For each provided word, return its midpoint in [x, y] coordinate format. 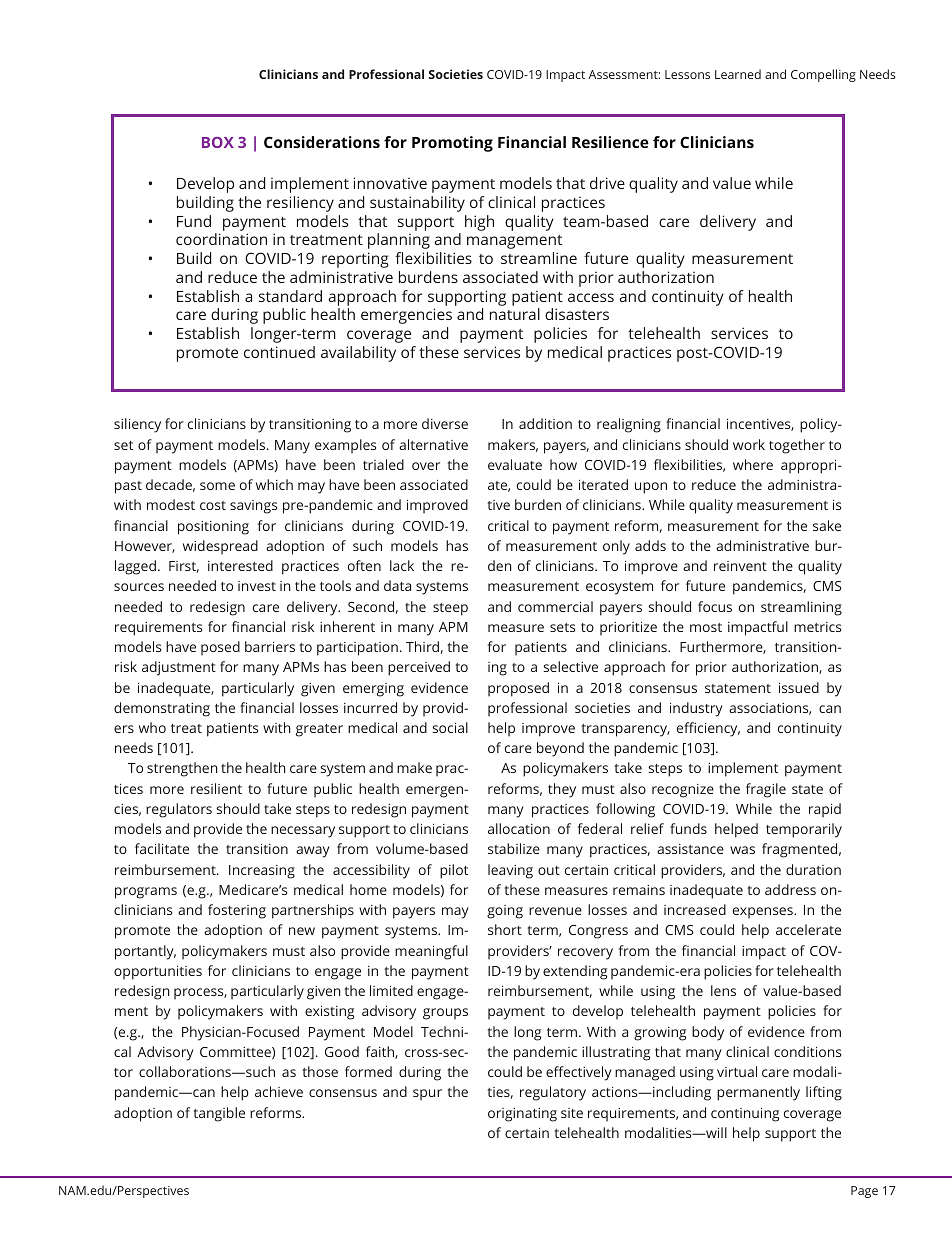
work [749, 444]
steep [450, 609]
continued [279, 352]
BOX [218, 142]
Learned [738, 74]
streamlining [801, 608]
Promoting [452, 144]
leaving [510, 871]
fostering [237, 911]
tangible [219, 1114]
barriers [270, 646]
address [790, 889]
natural [515, 314]
